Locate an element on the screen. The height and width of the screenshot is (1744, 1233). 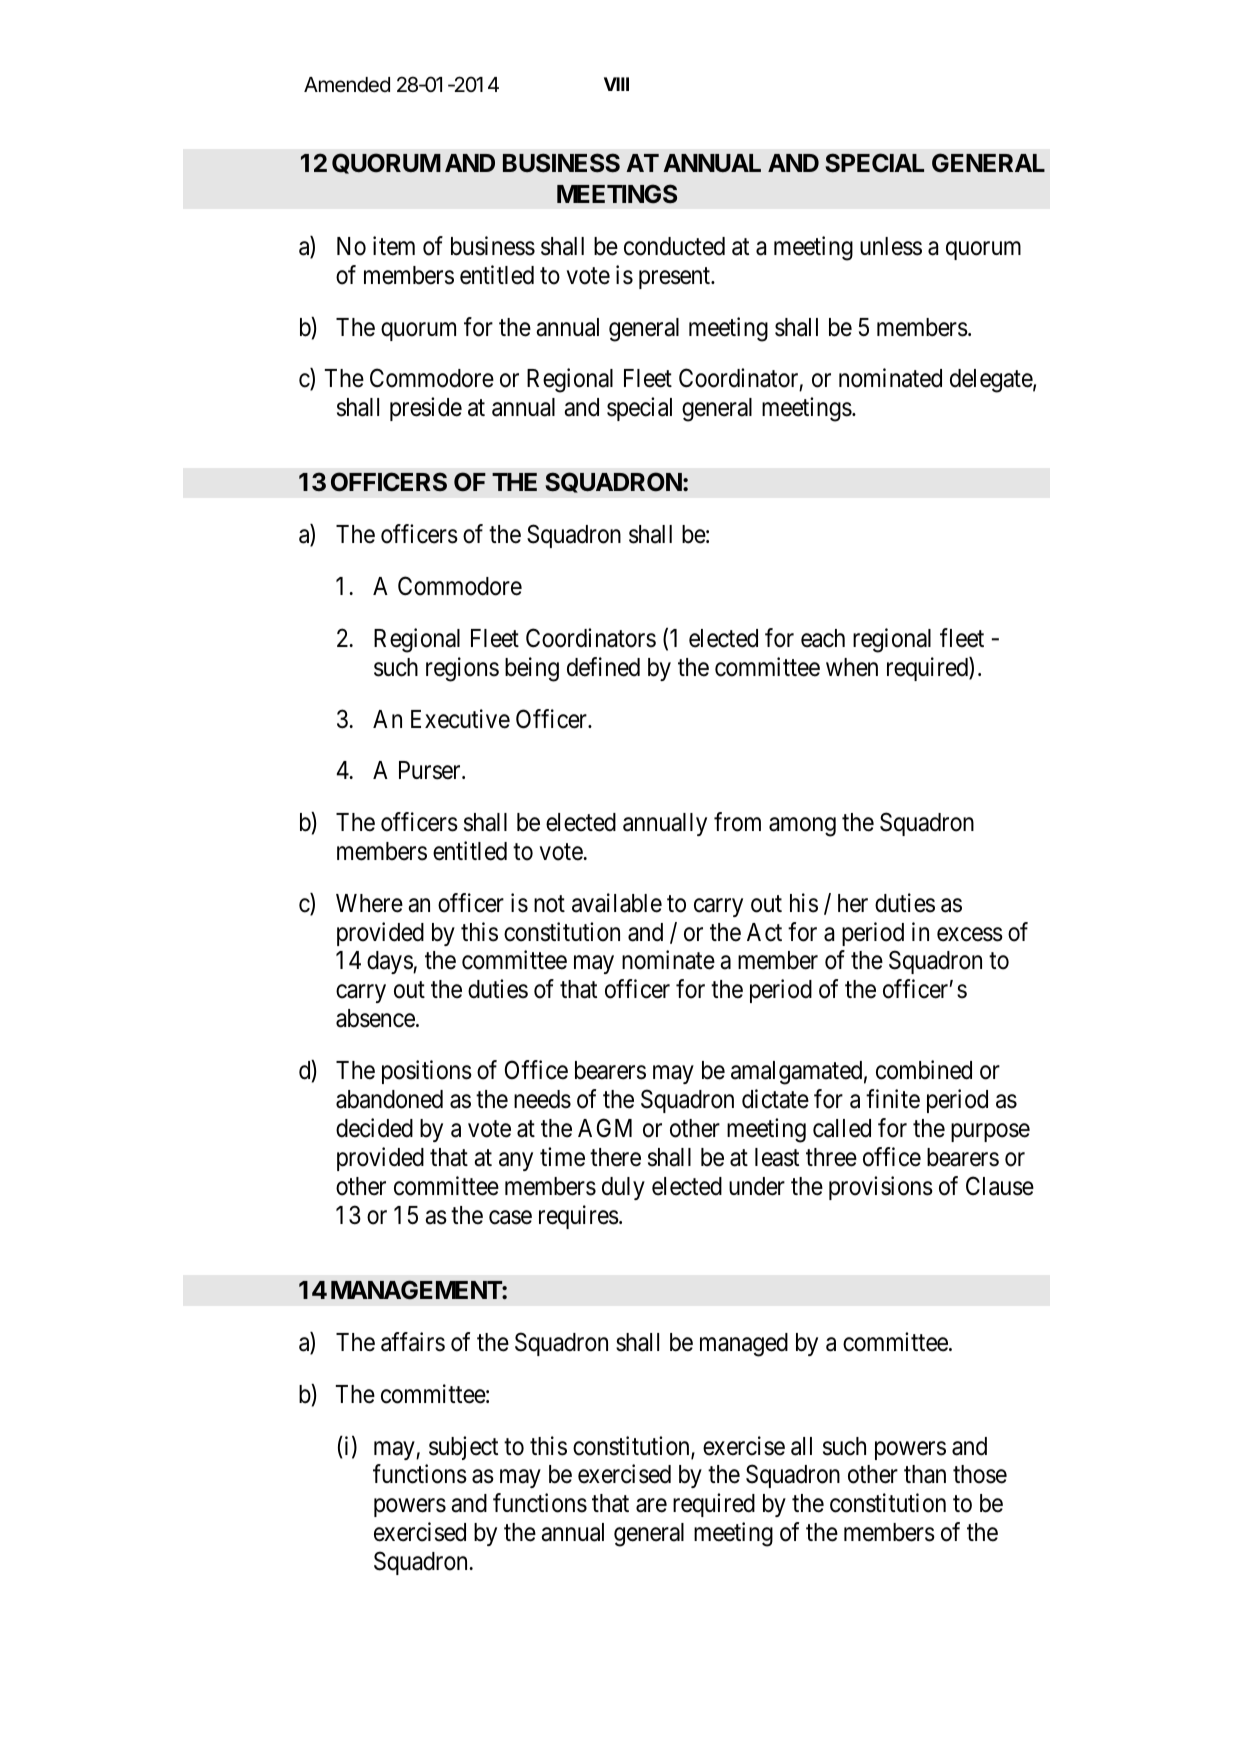
than is located at coordinates (925, 1474).
